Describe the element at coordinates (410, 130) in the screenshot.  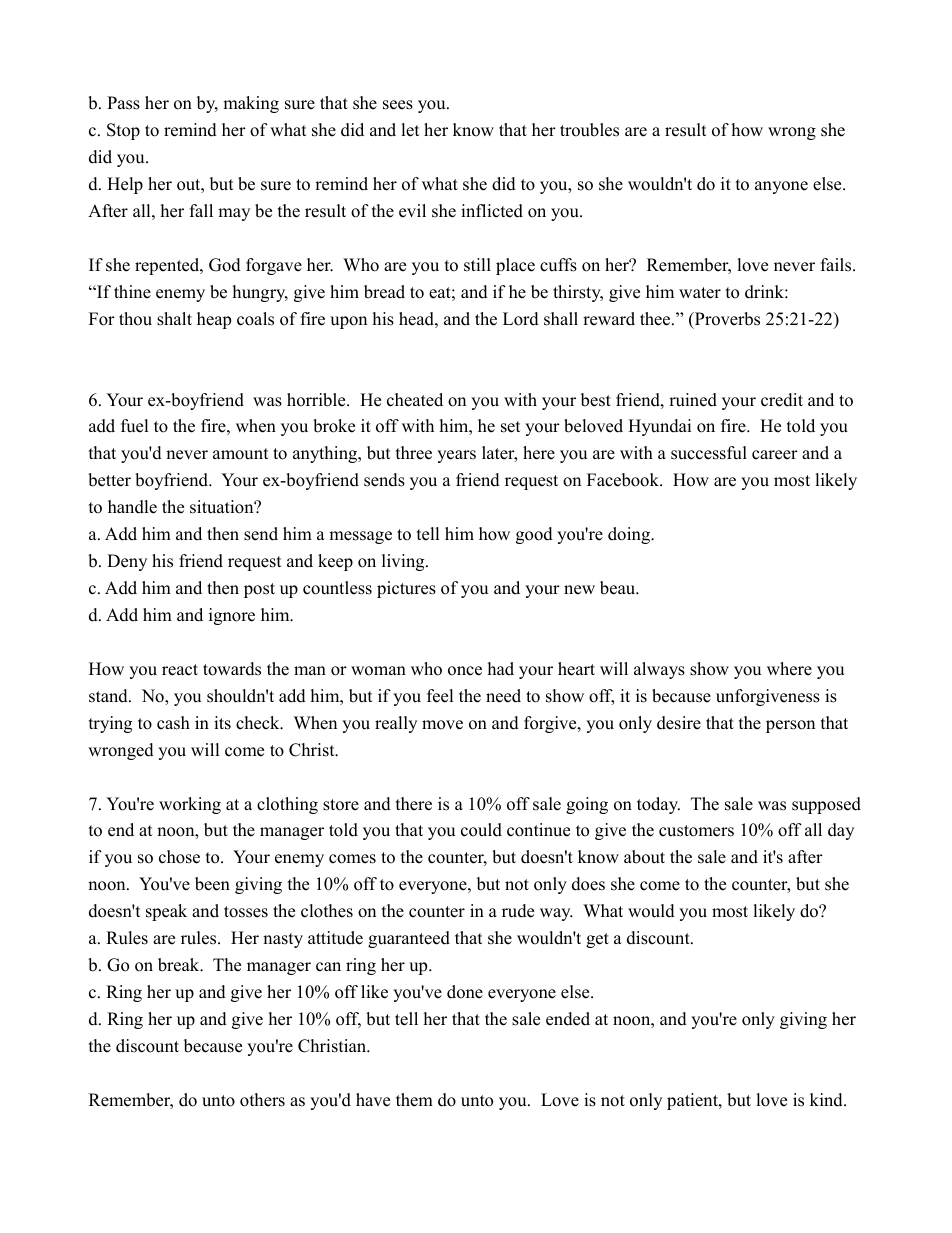
I see `let` at that location.
